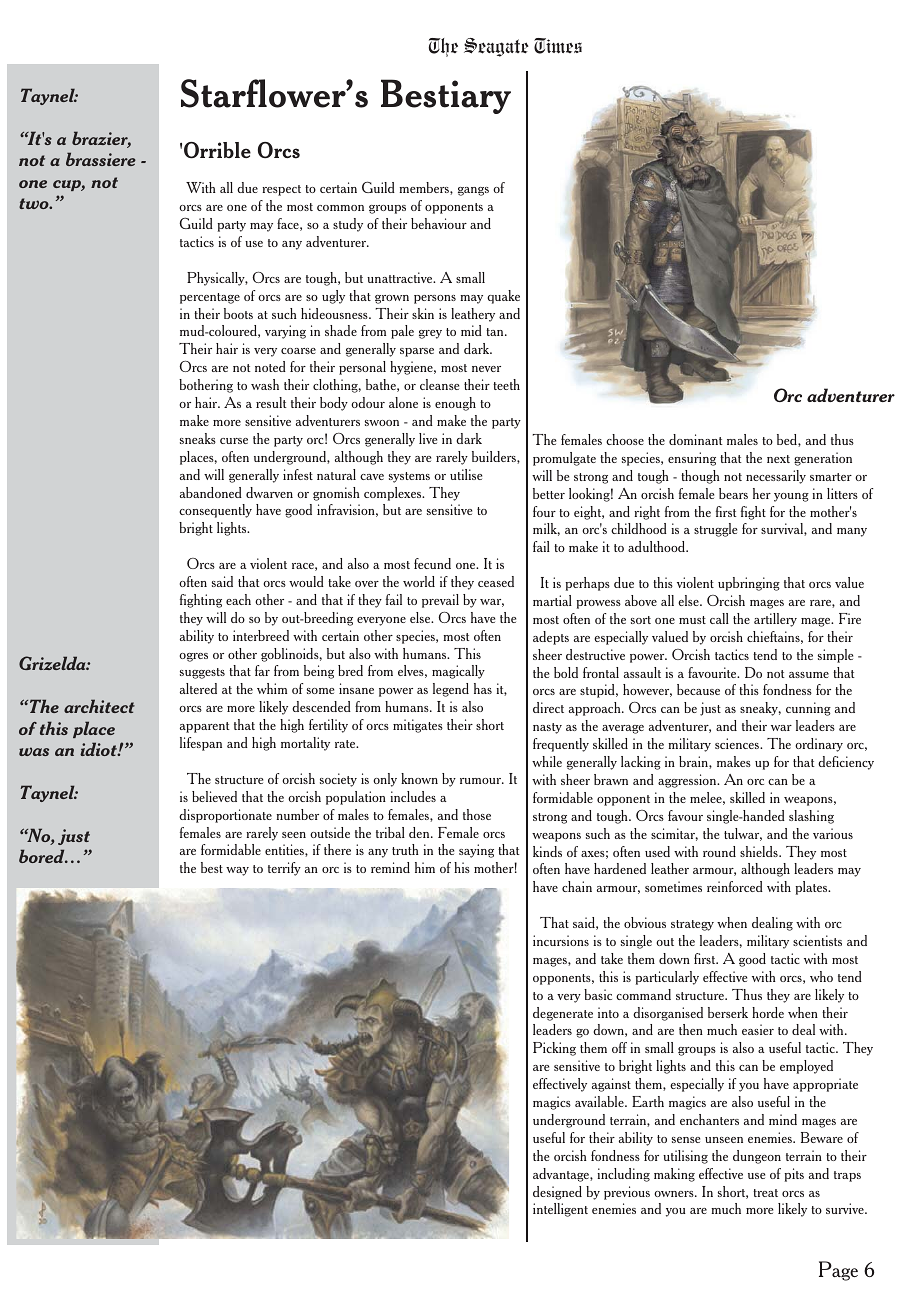  Describe the element at coordinates (473, 191) in the screenshot. I see `gangs` at that location.
